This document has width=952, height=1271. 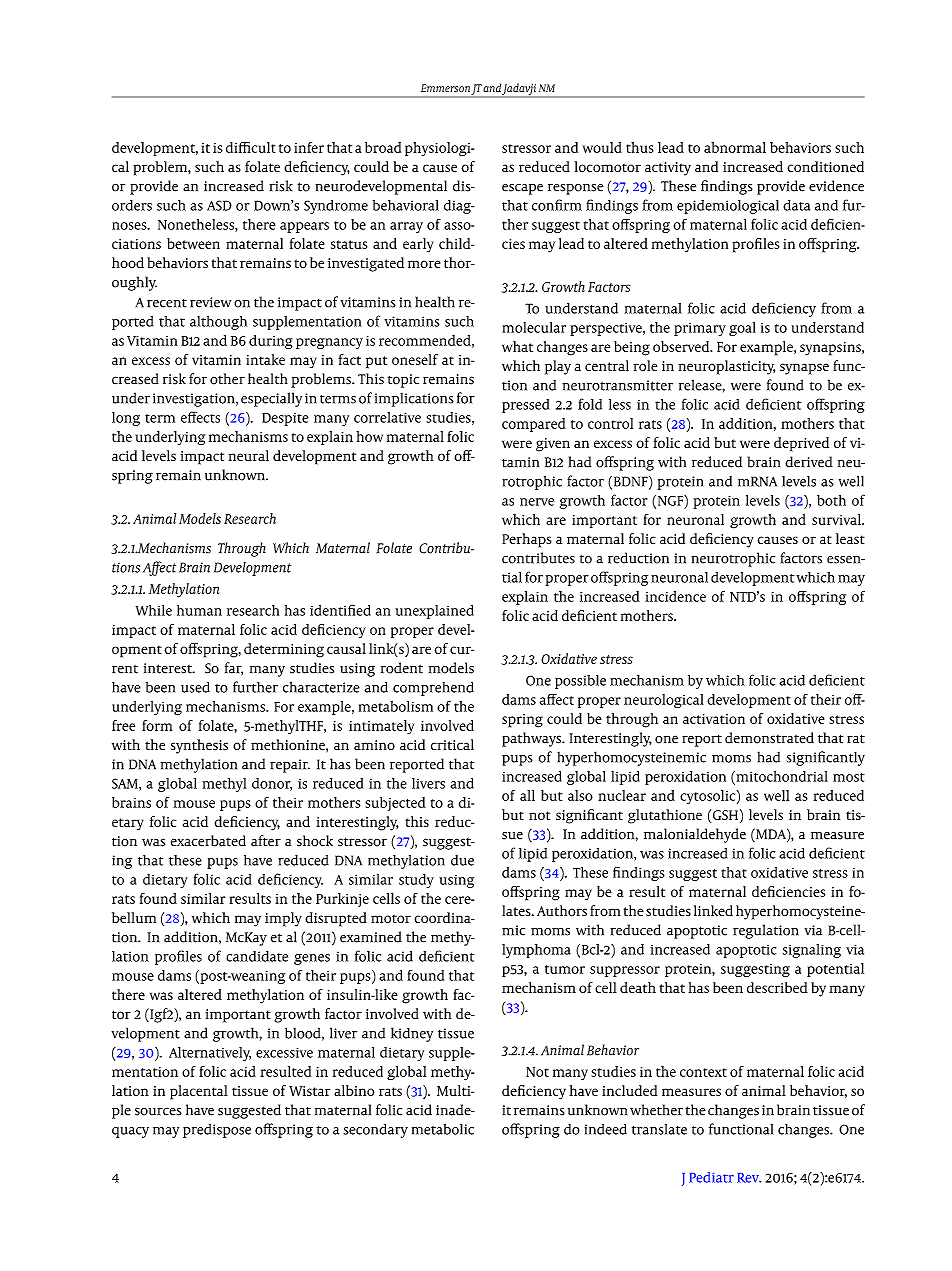 What do you see at coordinates (796, 205) in the document?
I see `data` at bounding box center [796, 205].
